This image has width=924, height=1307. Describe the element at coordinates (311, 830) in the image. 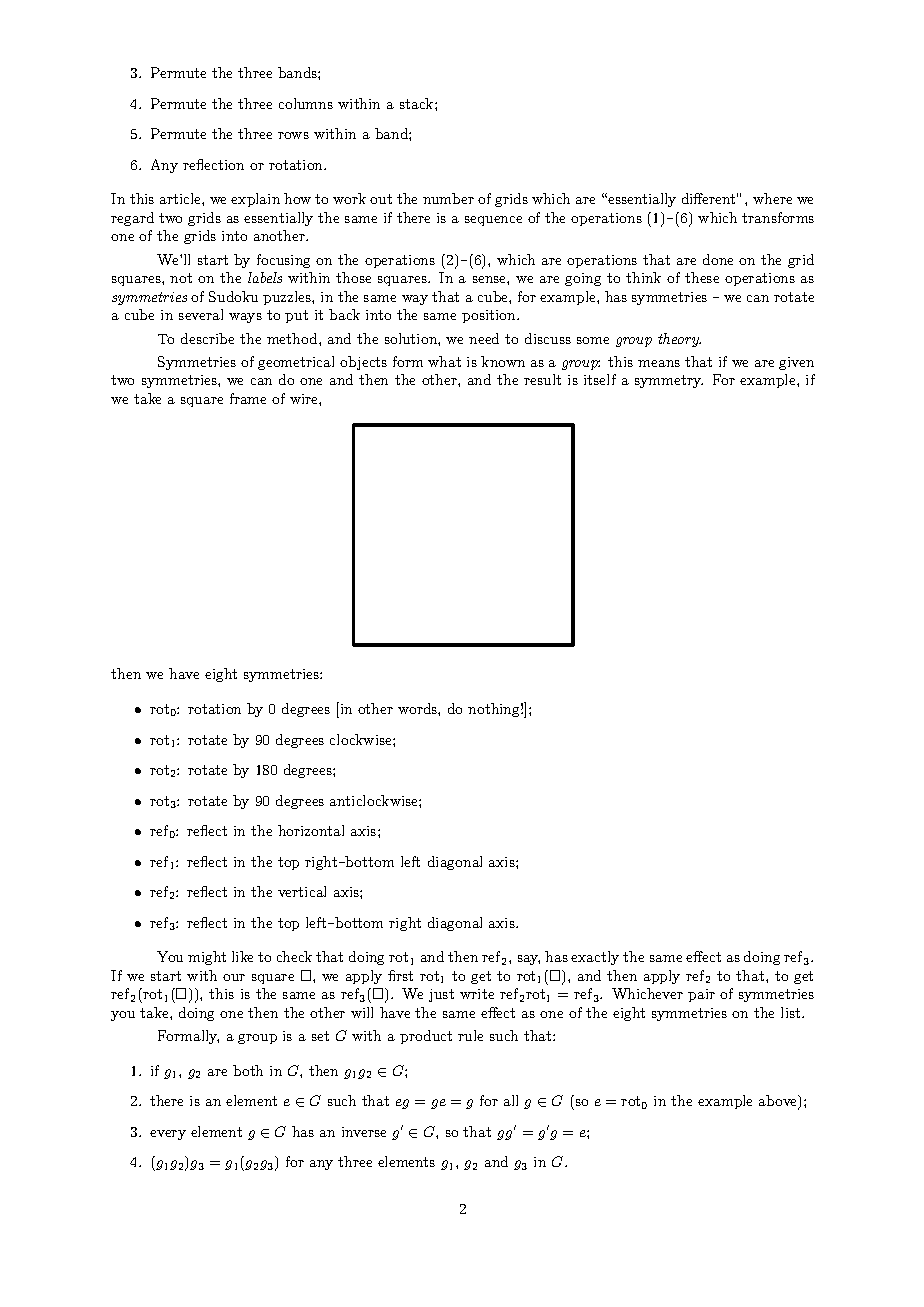

I see `horizontal` at that location.
